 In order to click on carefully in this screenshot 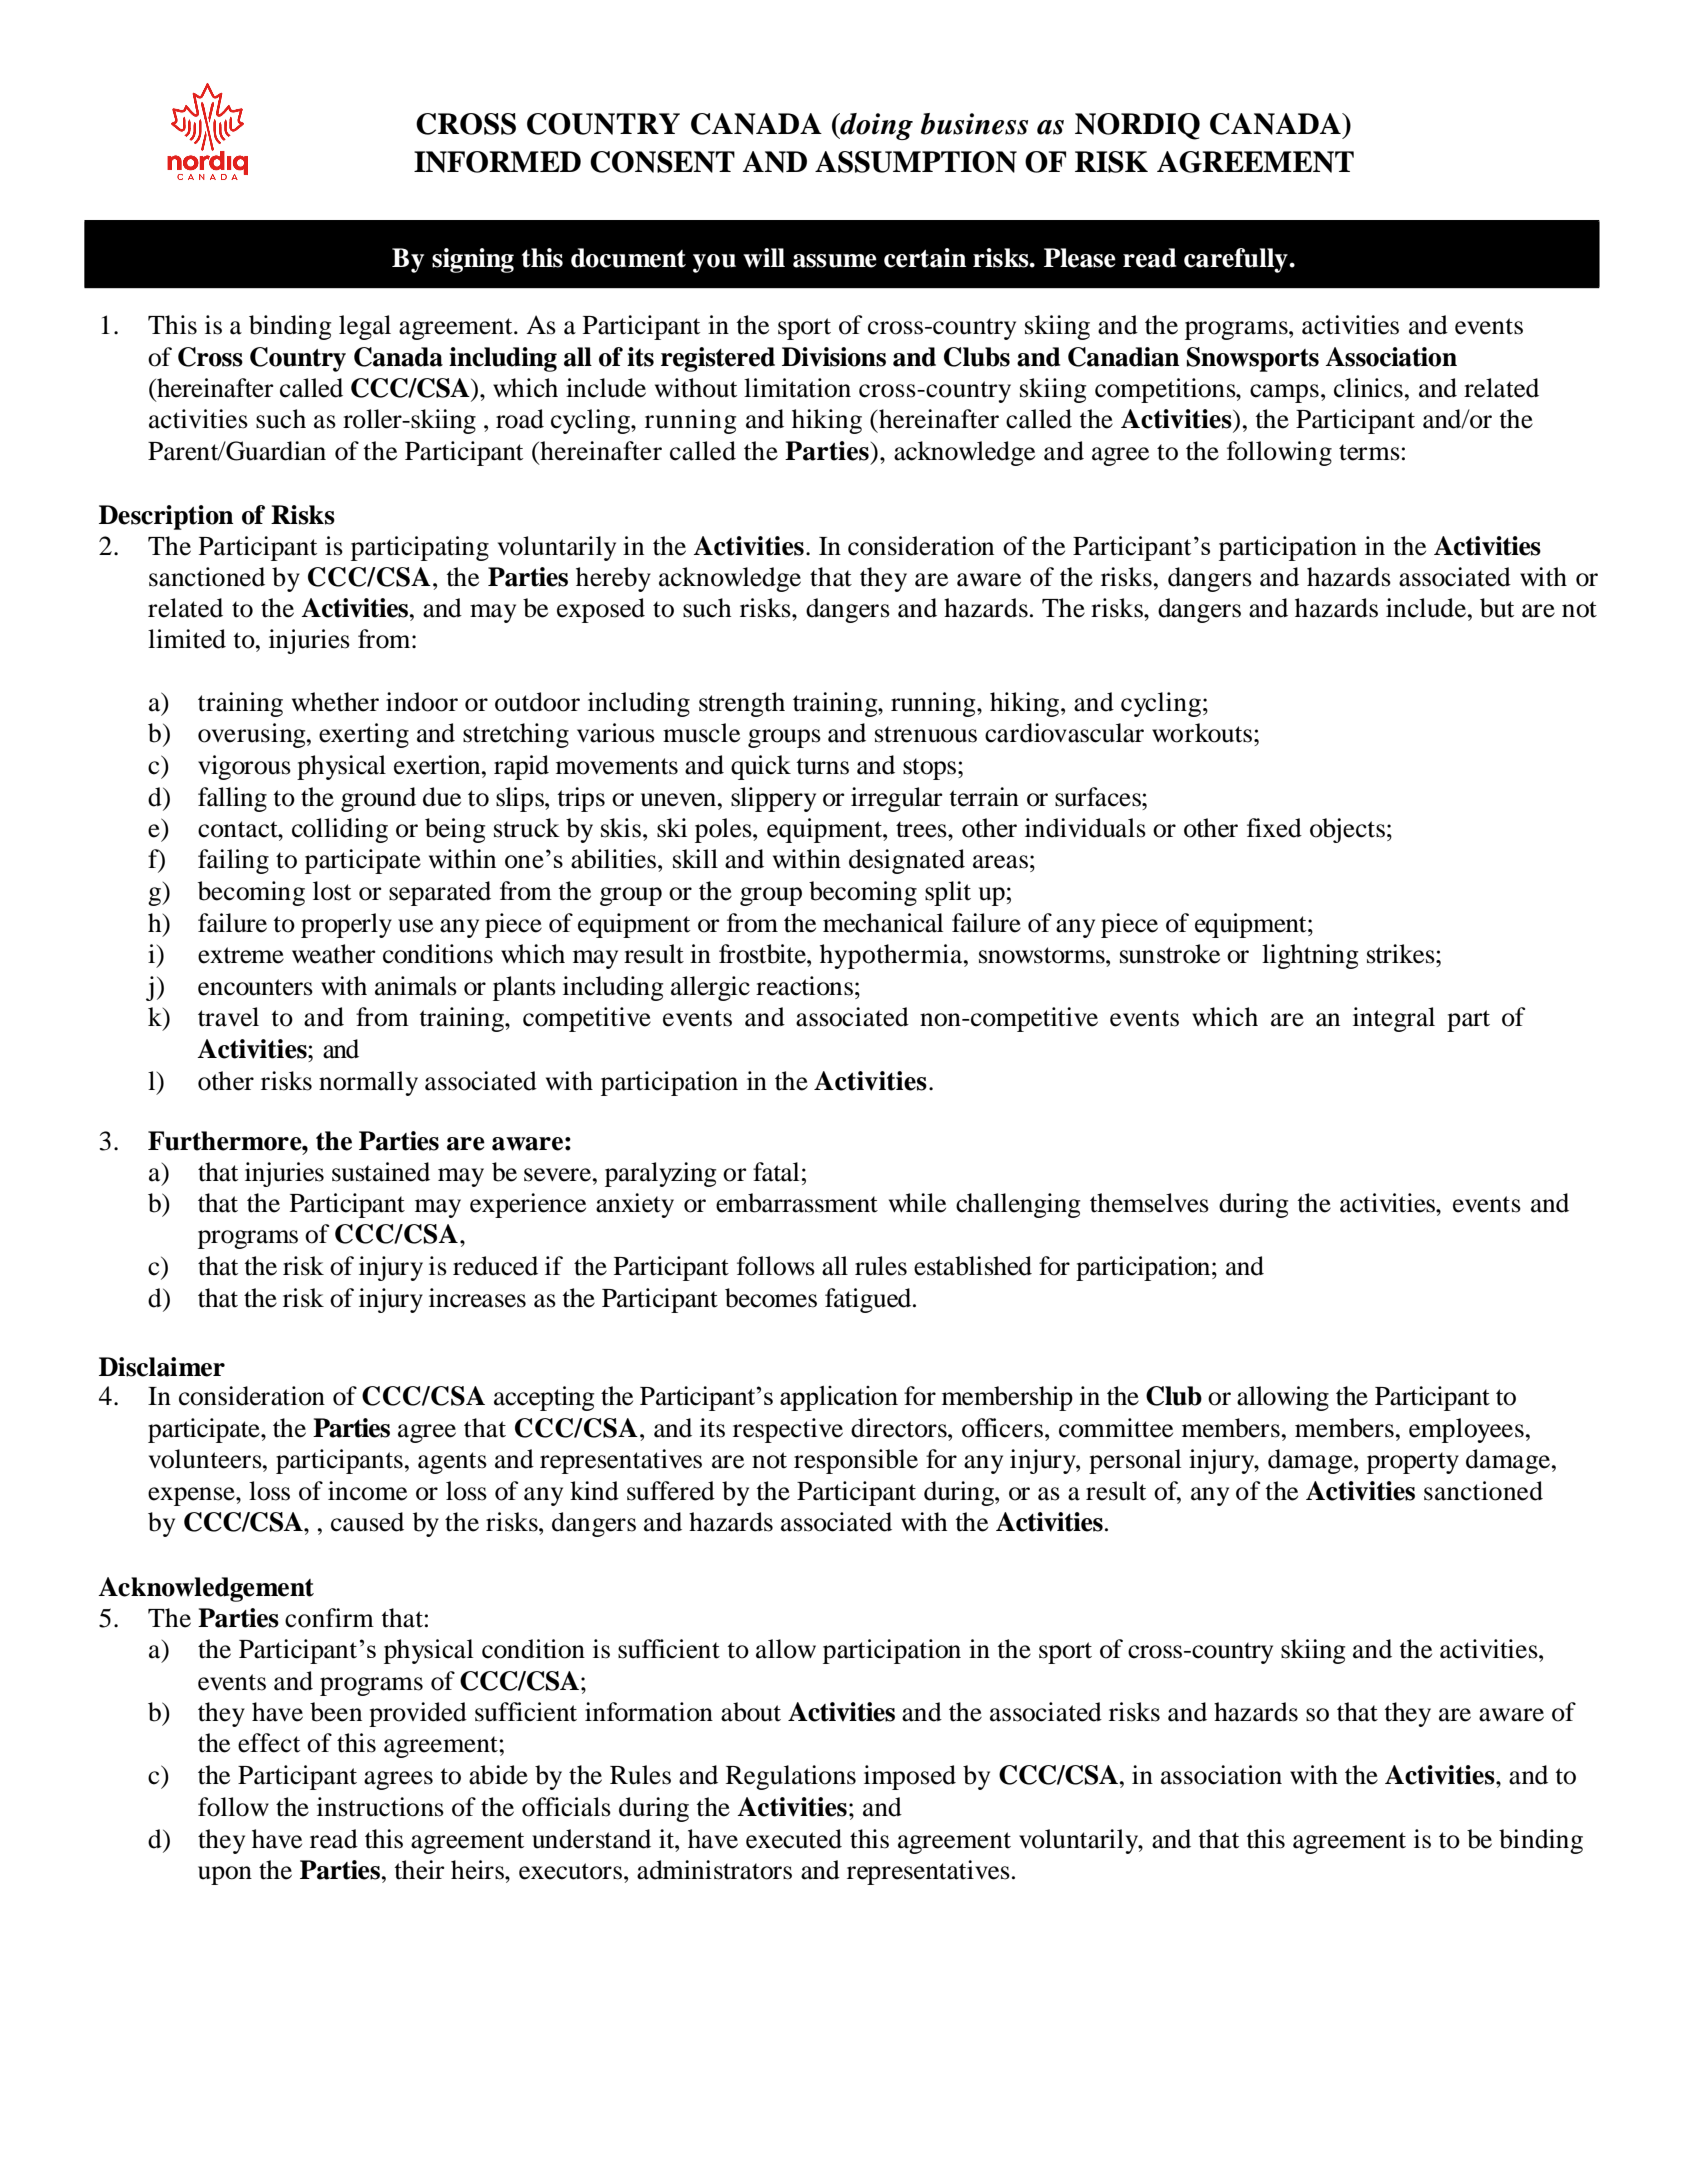, I will do `click(1237, 260)`.
